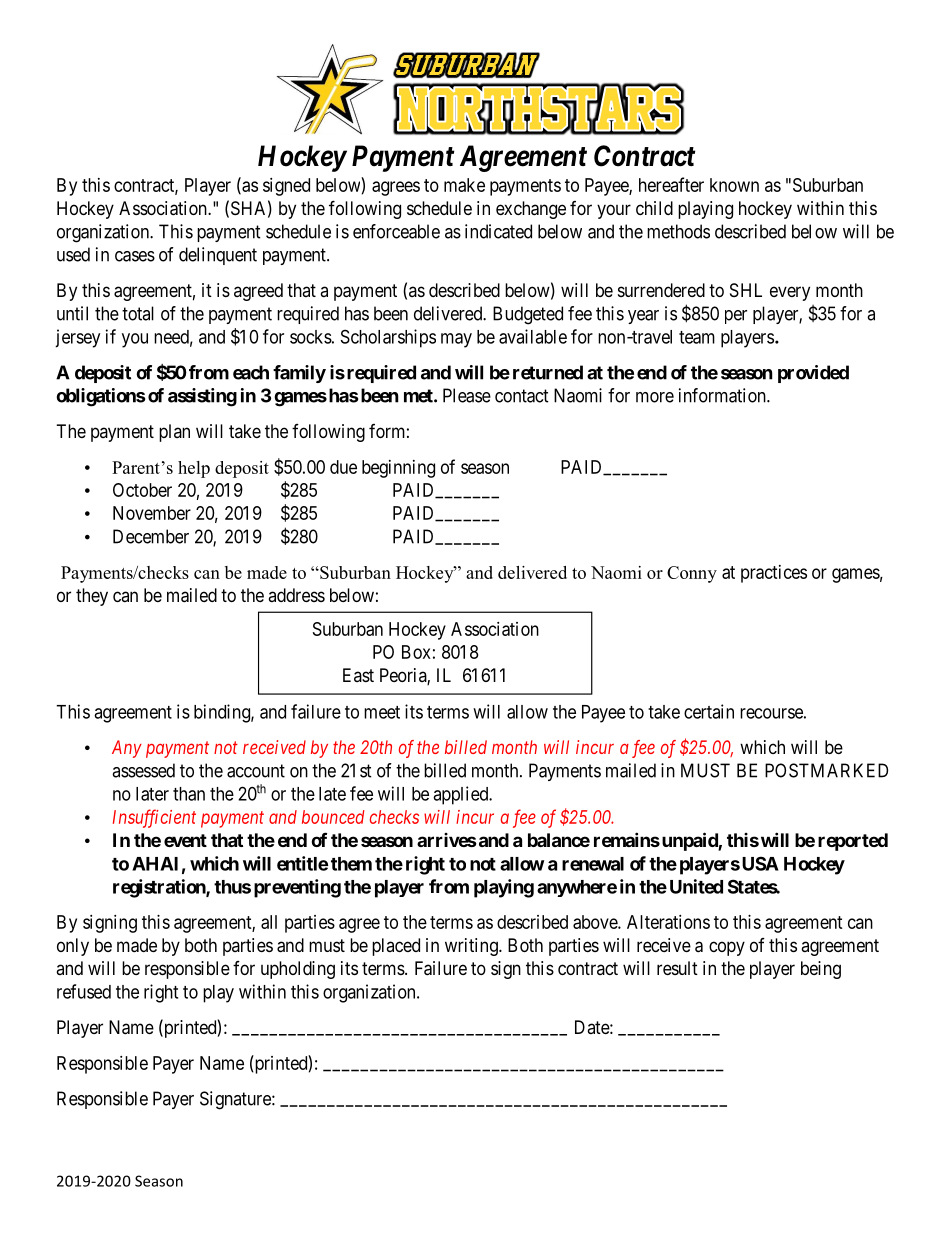  Describe the element at coordinates (462, 795) in the screenshot. I see `applied` at that location.
